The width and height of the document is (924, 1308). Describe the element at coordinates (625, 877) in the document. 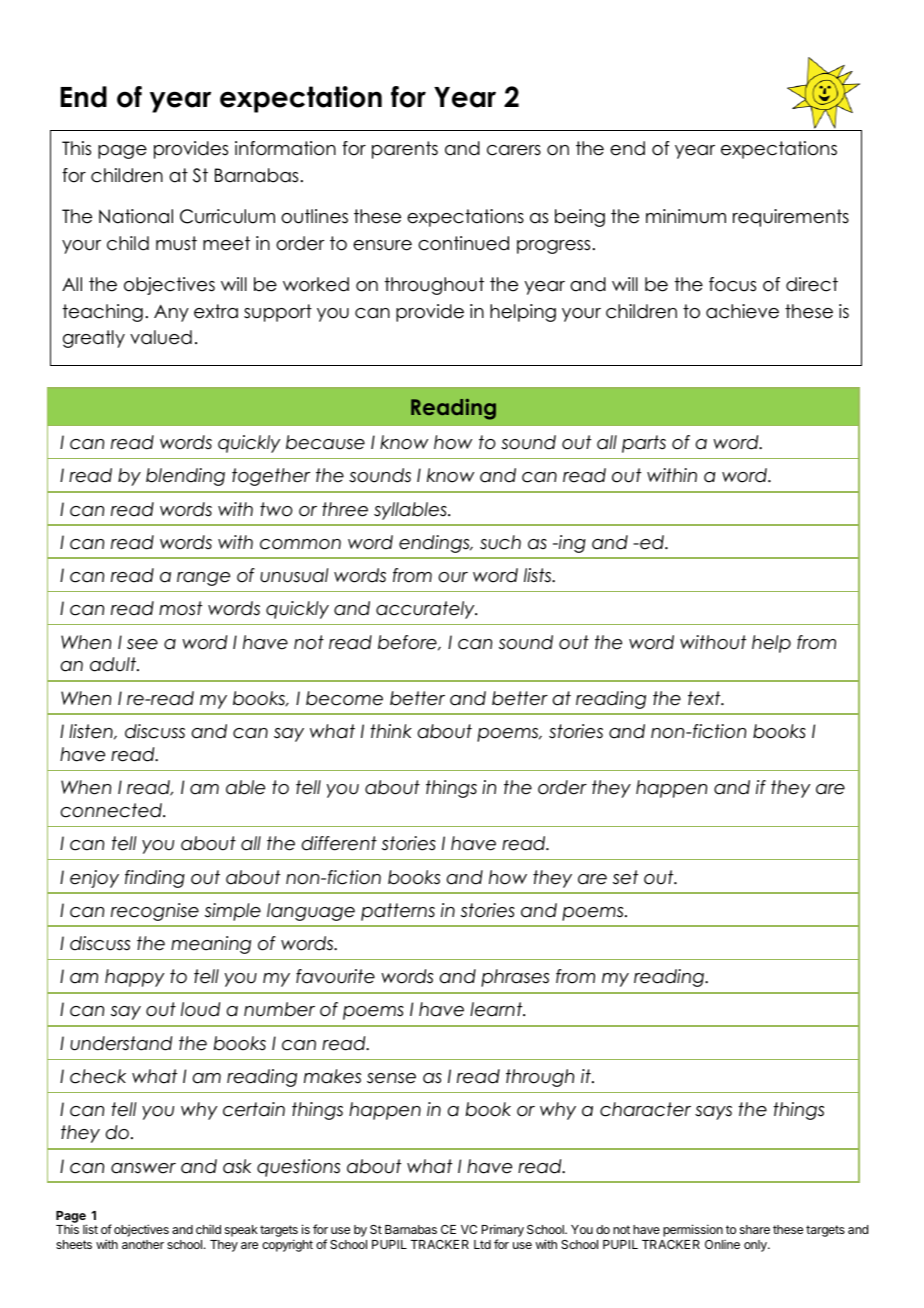

I see `set` at that location.
